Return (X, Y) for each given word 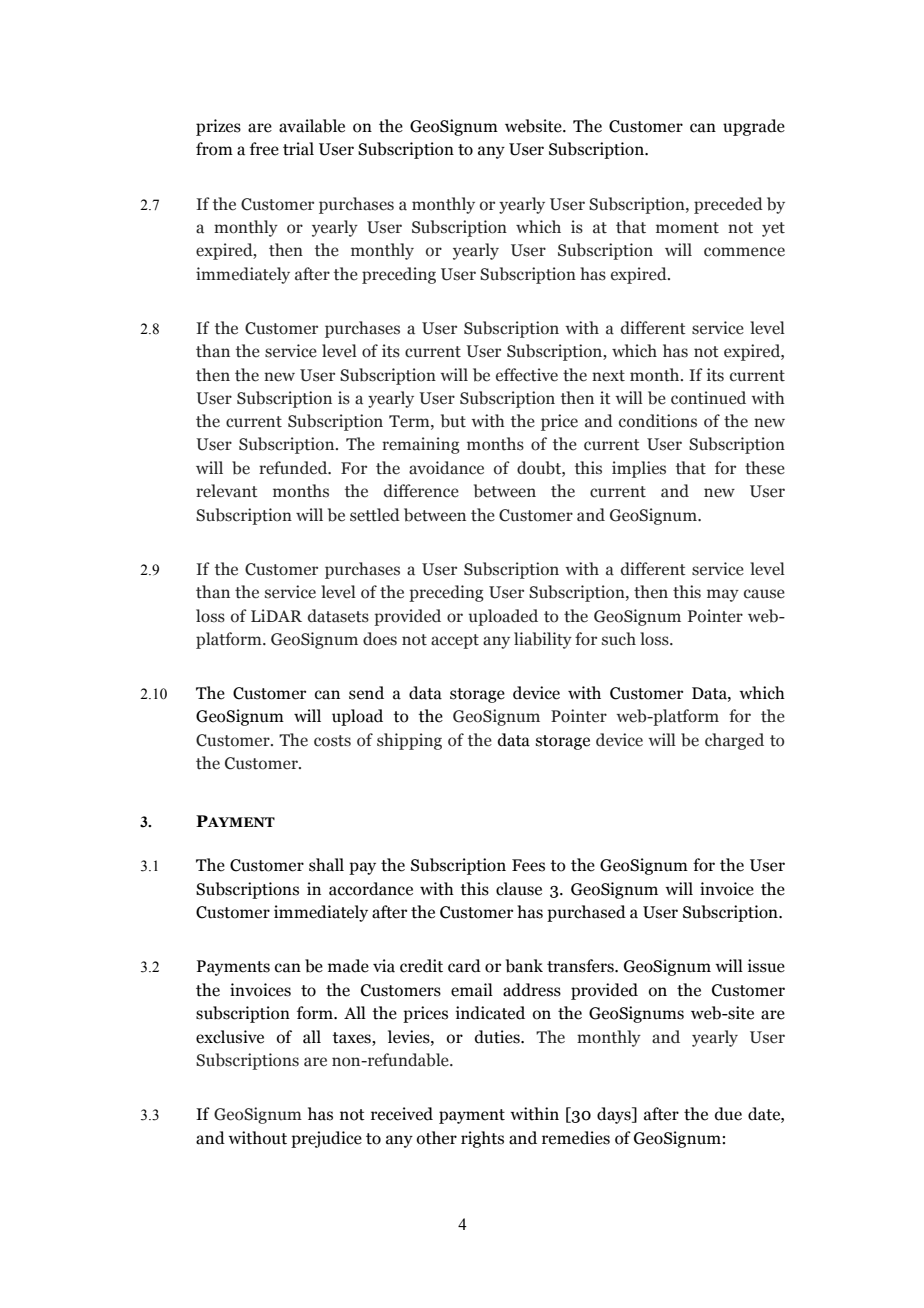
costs (332, 741)
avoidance (446, 468)
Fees (528, 865)
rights (482, 1139)
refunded (294, 468)
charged (734, 741)
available (312, 126)
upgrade (754, 127)
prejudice (326, 1139)
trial (298, 149)
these (765, 468)
